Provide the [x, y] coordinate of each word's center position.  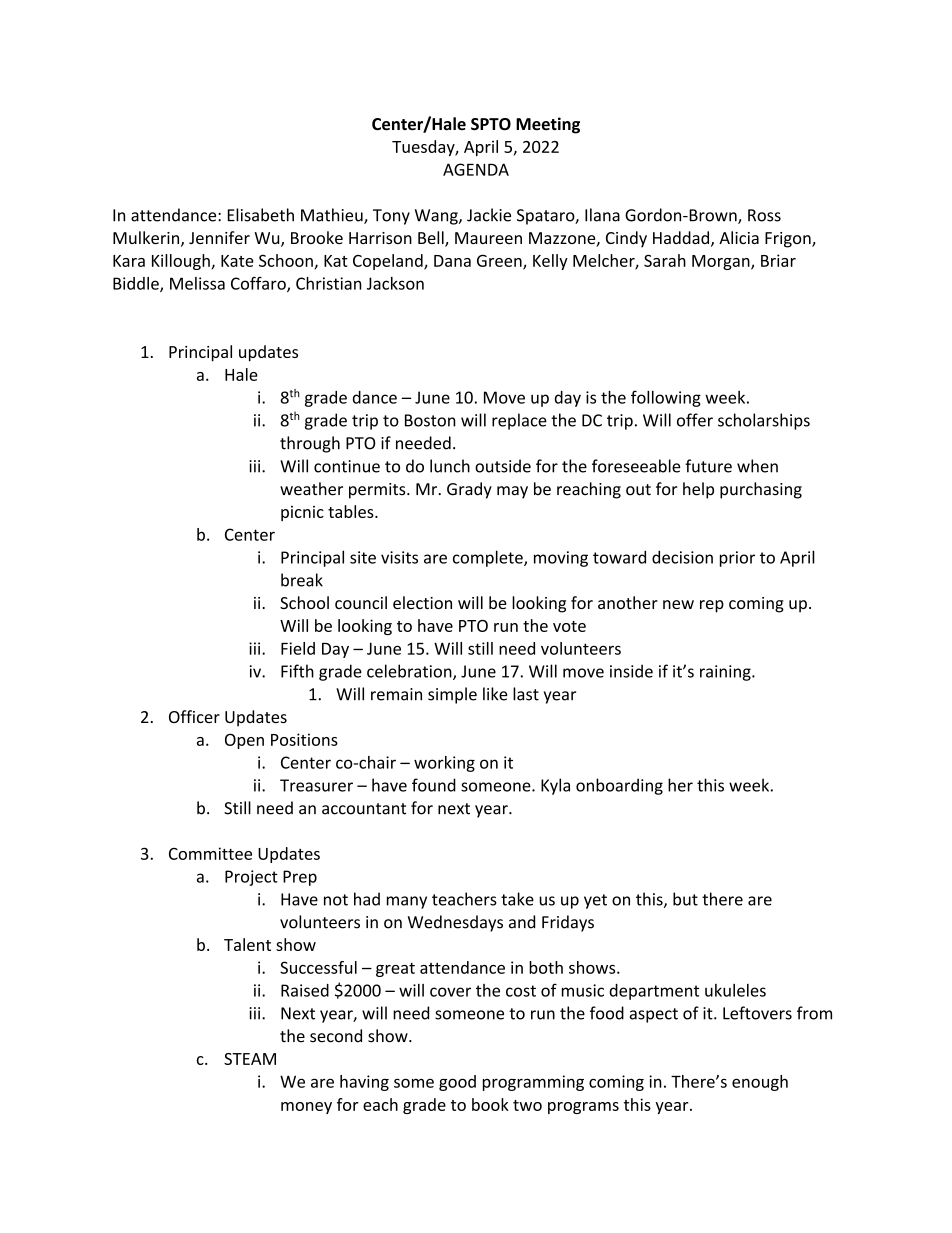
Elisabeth [261, 215]
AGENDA [476, 169]
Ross [764, 215]
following [666, 398]
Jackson [395, 283]
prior [737, 559]
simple [452, 695]
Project [251, 878]
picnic [302, 513]
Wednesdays [455, 923]
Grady [469, 490]
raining [726, 673]
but [685, 899]
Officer [194, 716]
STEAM [250, 1059]
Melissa [197, 283]
